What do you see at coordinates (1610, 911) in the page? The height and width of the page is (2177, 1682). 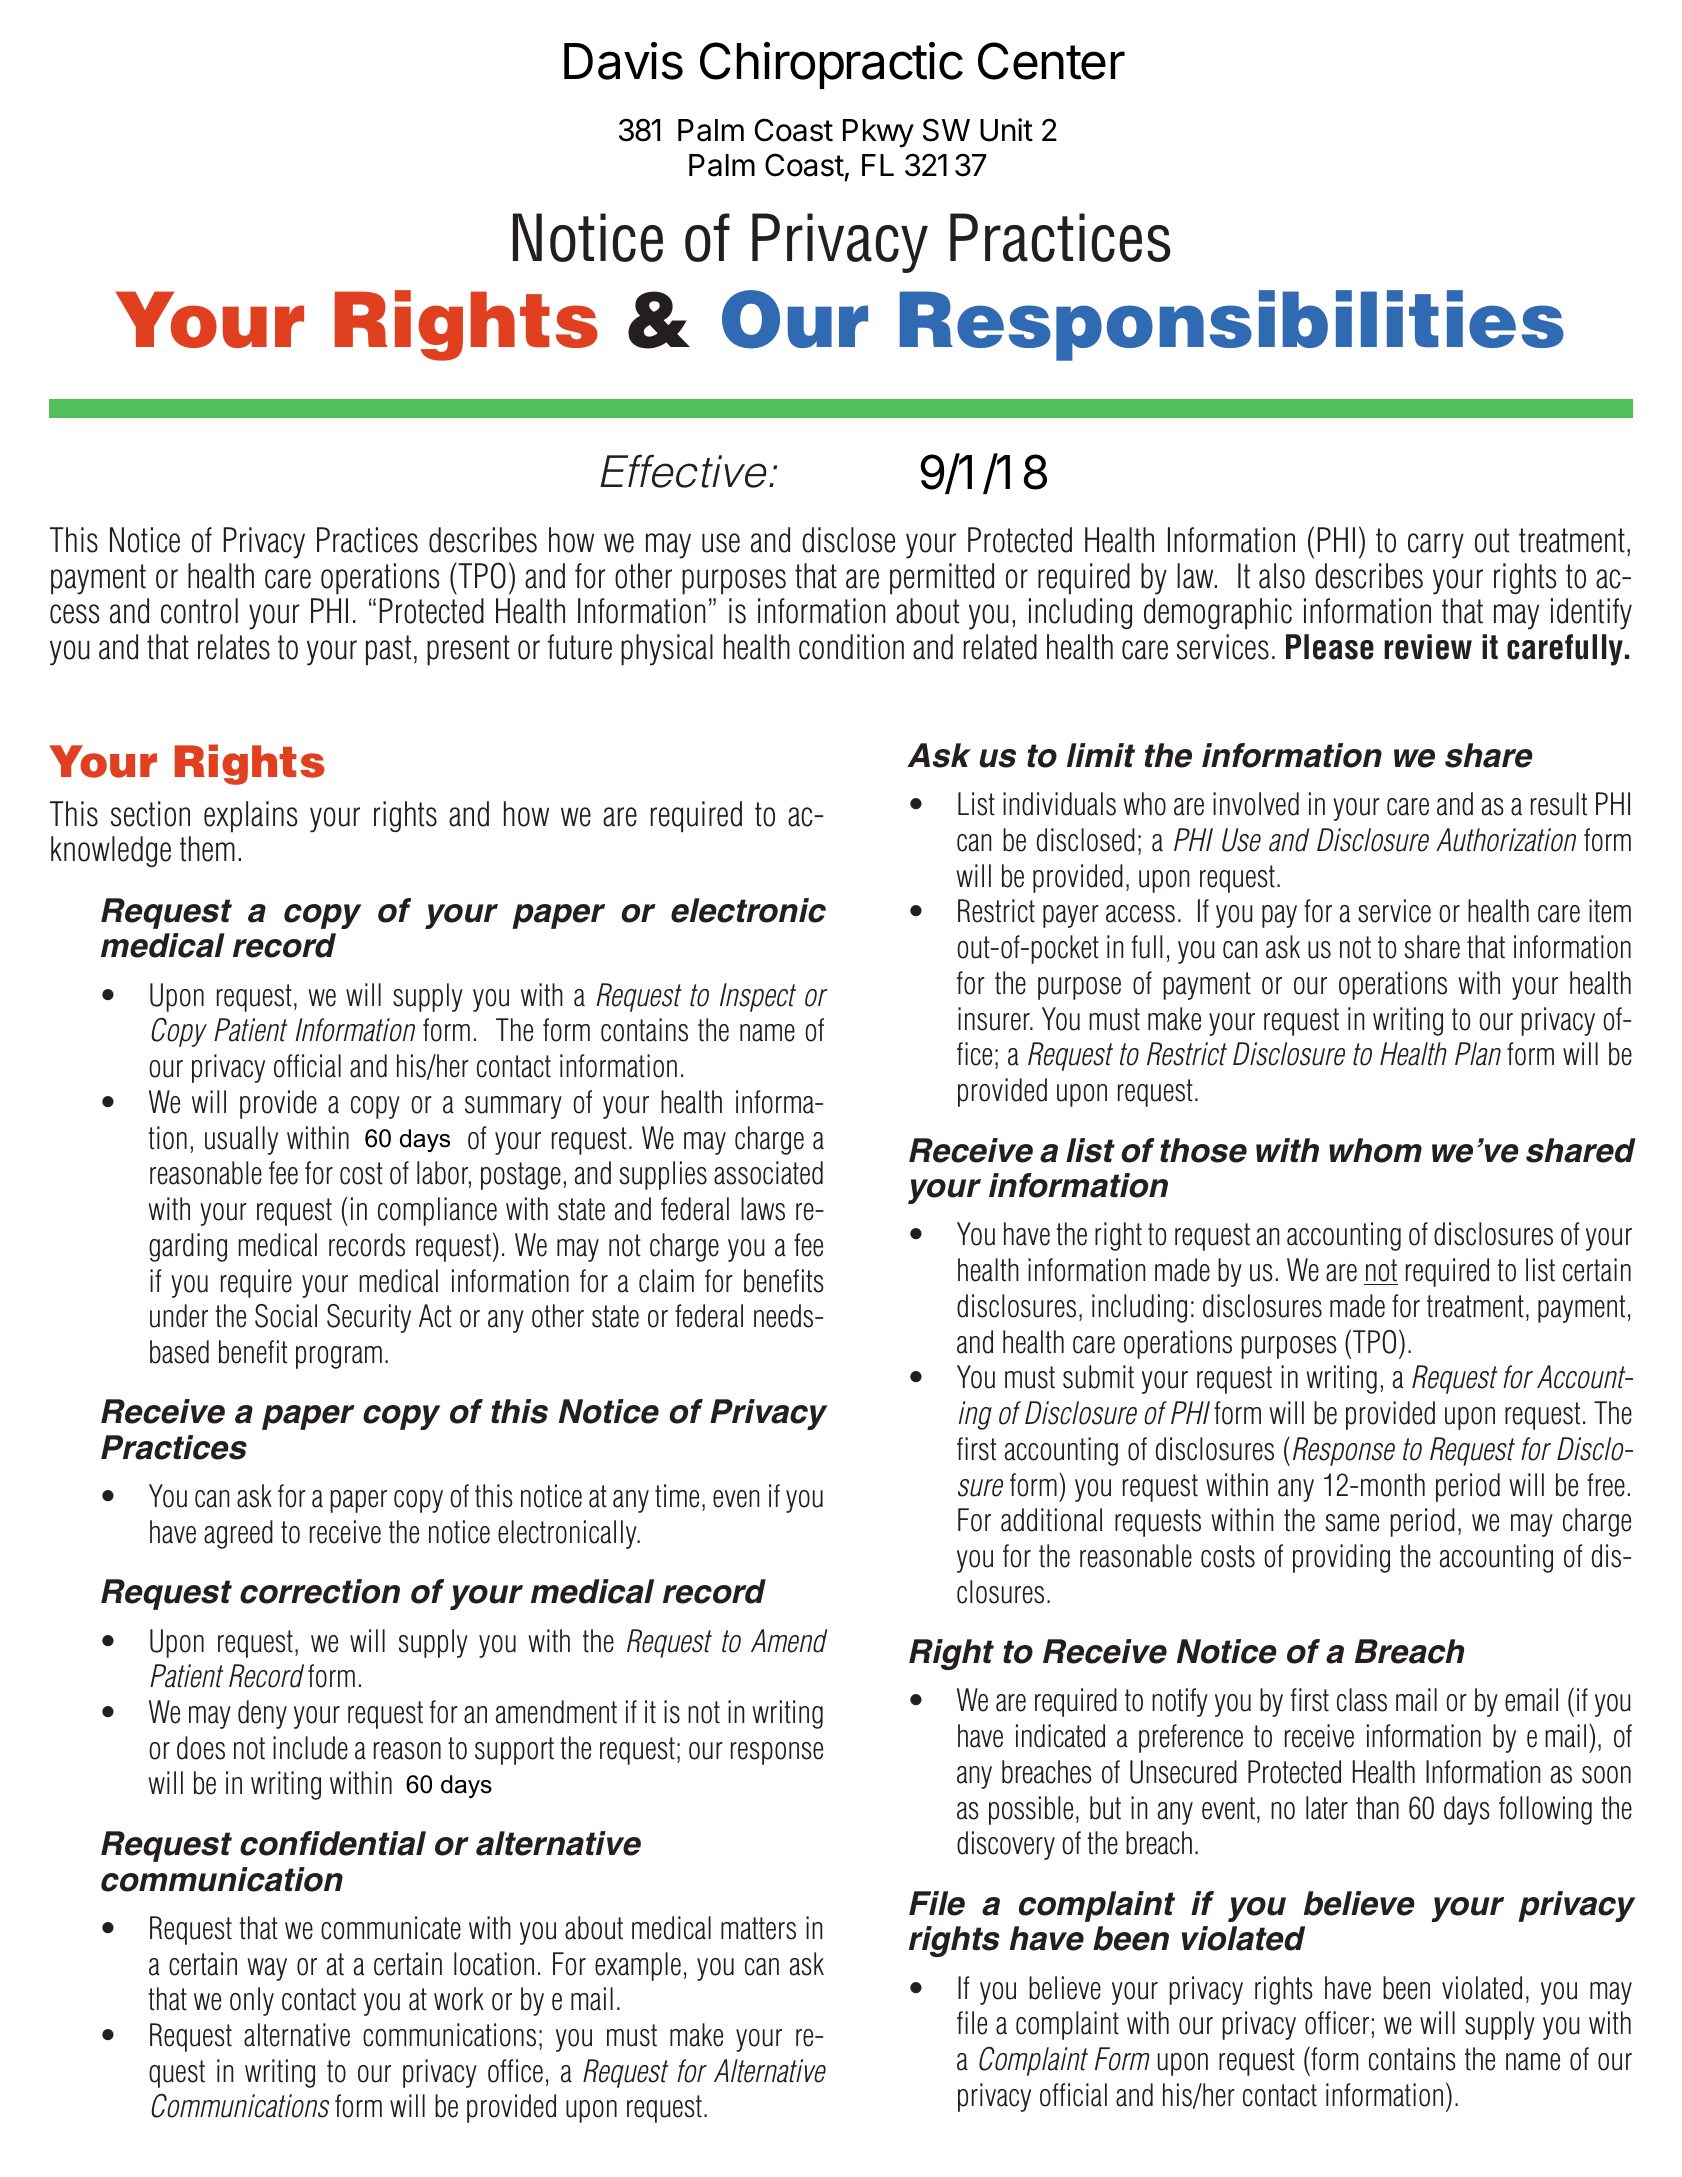 I see `item` at bounding box center [1610, 911].
